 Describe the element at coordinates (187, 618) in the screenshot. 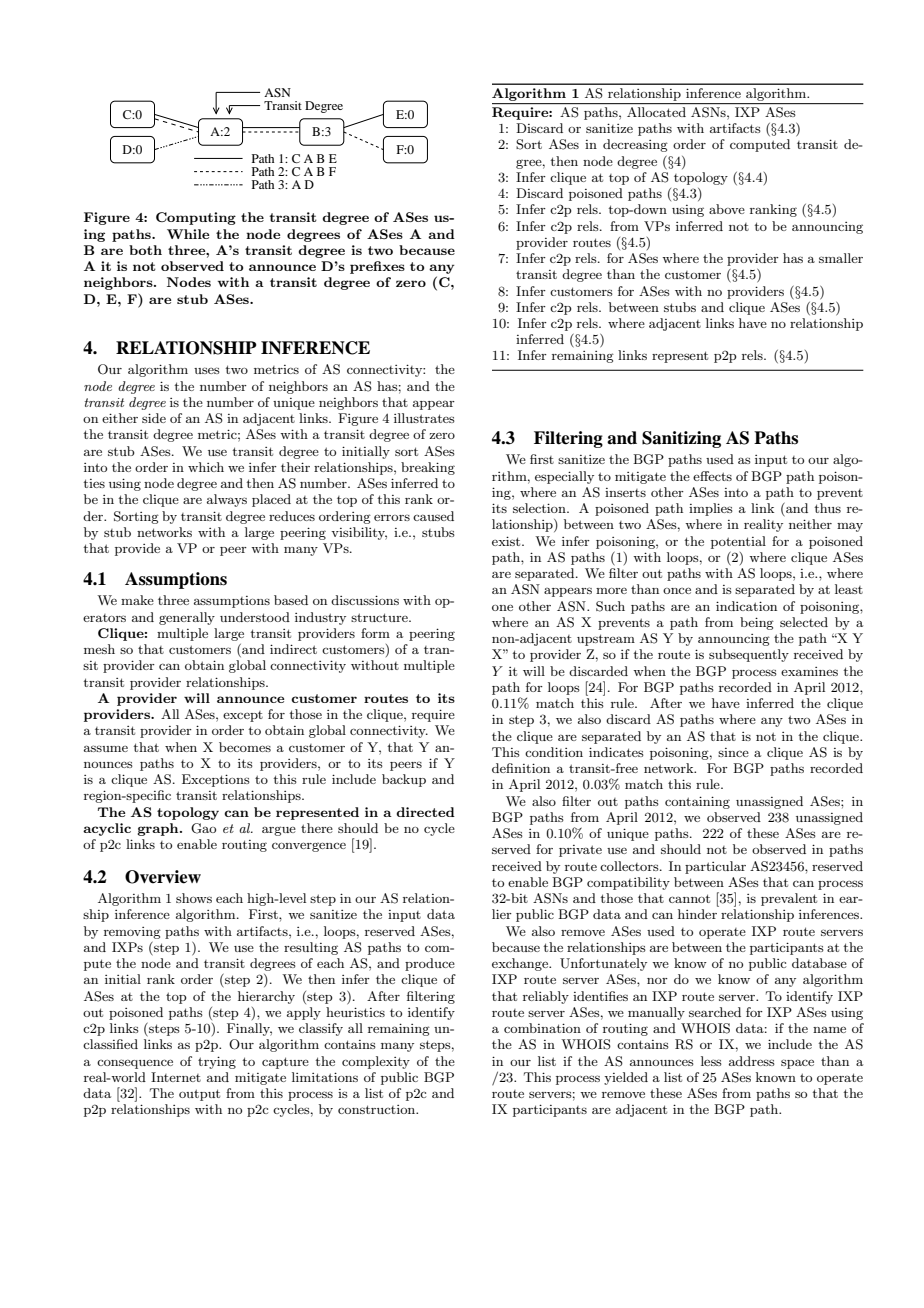

I see `generally` at that location.
